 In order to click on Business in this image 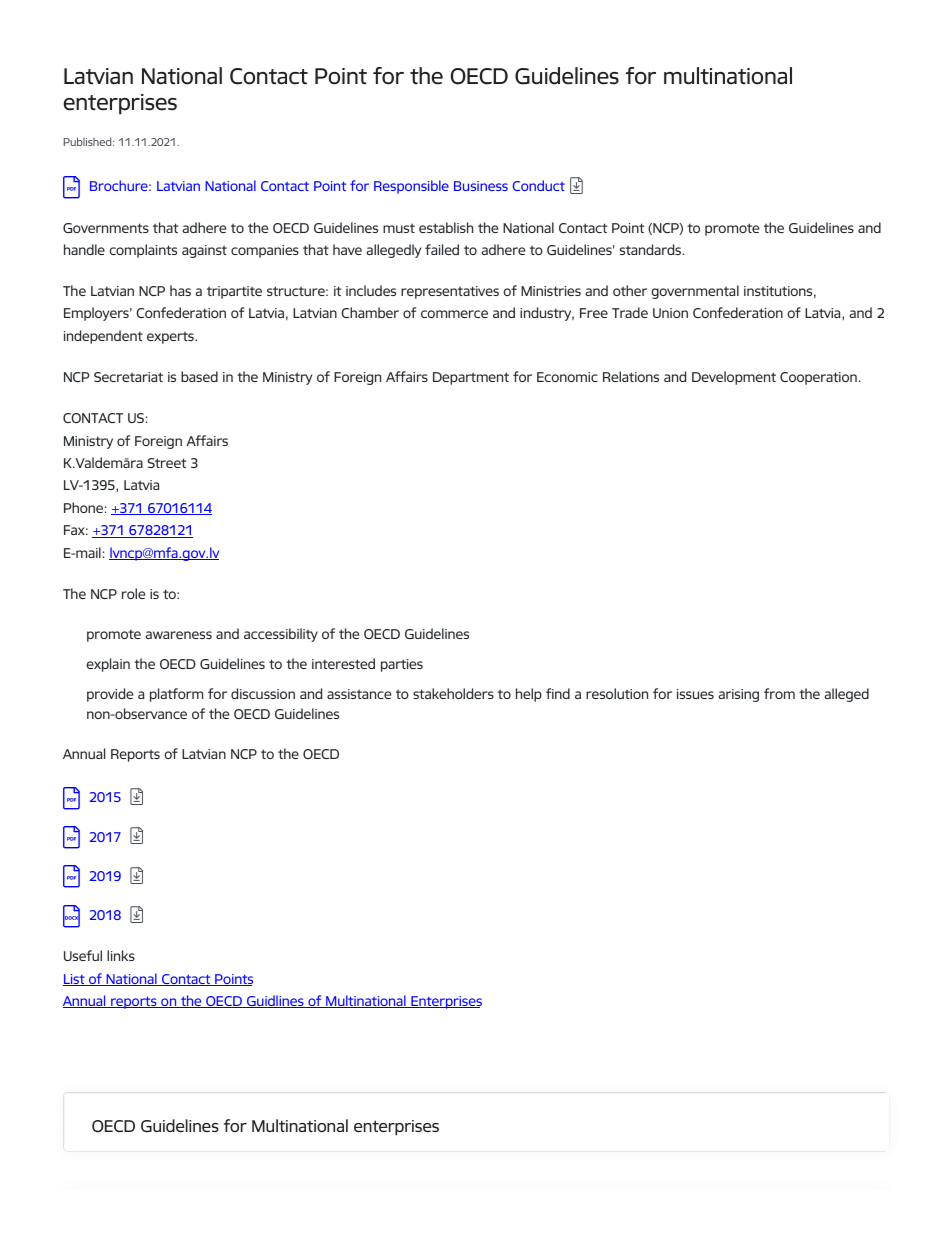, I will do `click(481, 186)`.
